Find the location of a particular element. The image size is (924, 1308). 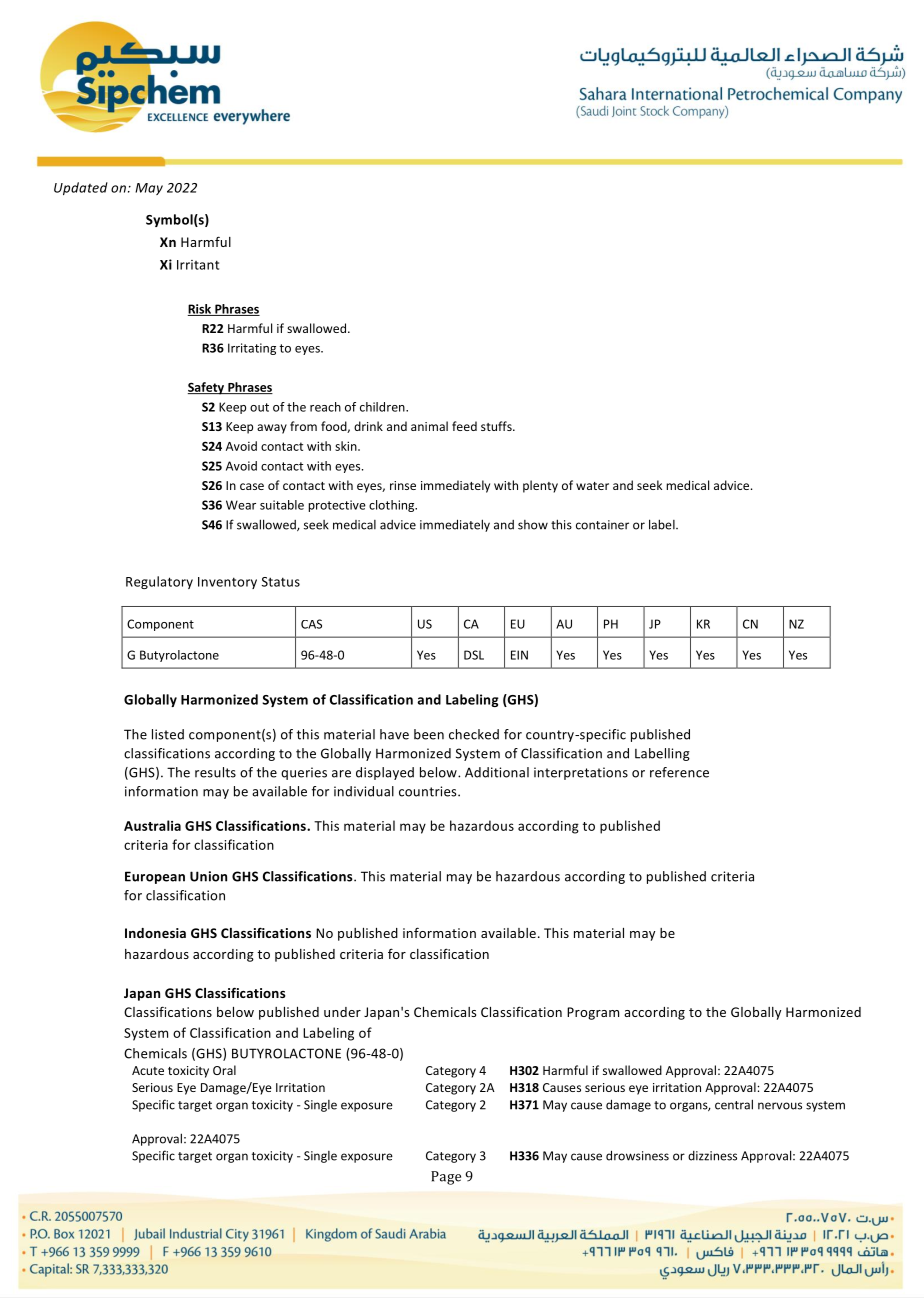

Page is located at coordinates (446, 1178).
